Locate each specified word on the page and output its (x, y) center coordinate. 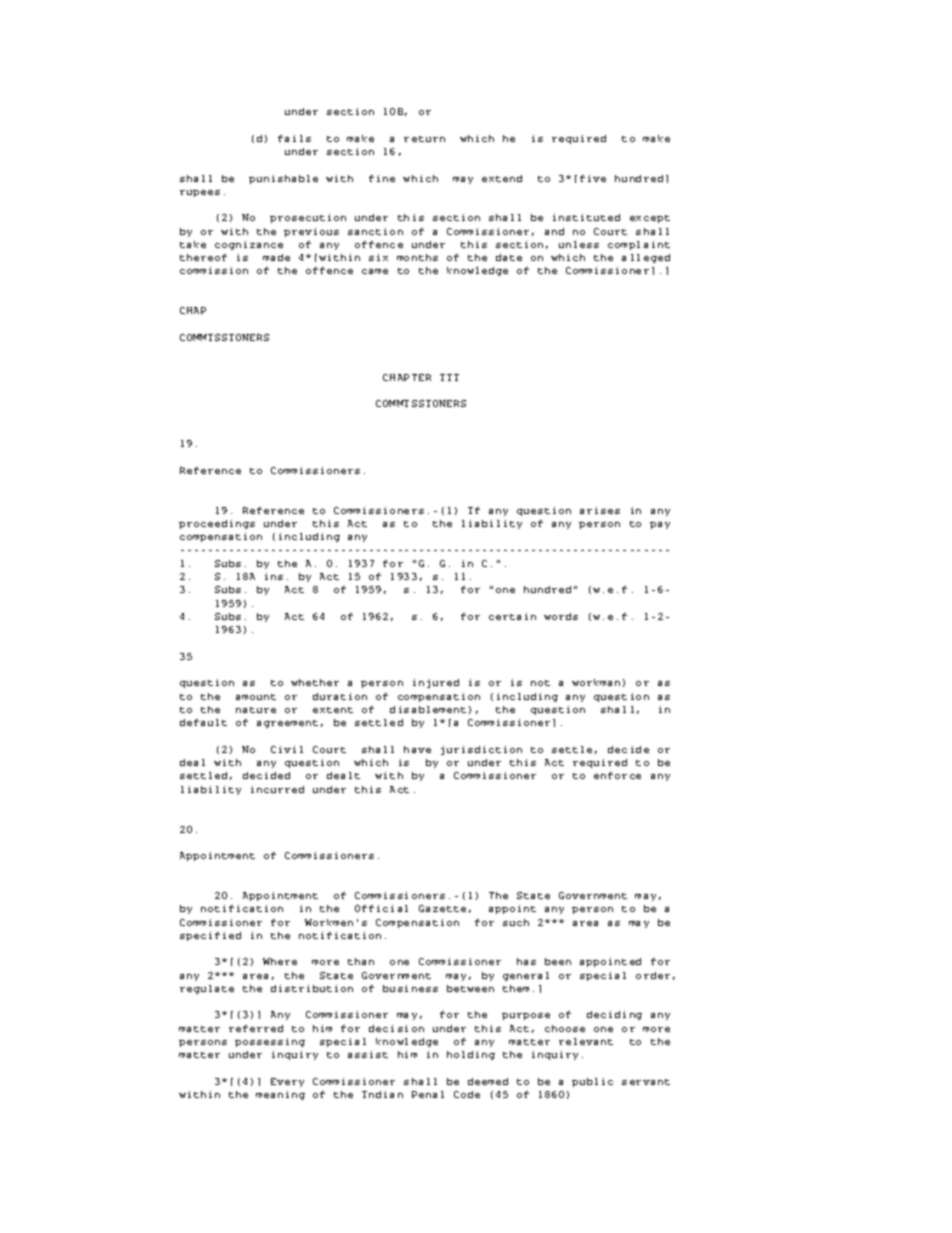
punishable (283, 179)
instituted (586, 217)
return (424, 139)
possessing (270, 1042)
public (592, 1082)
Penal (428, 1094)
